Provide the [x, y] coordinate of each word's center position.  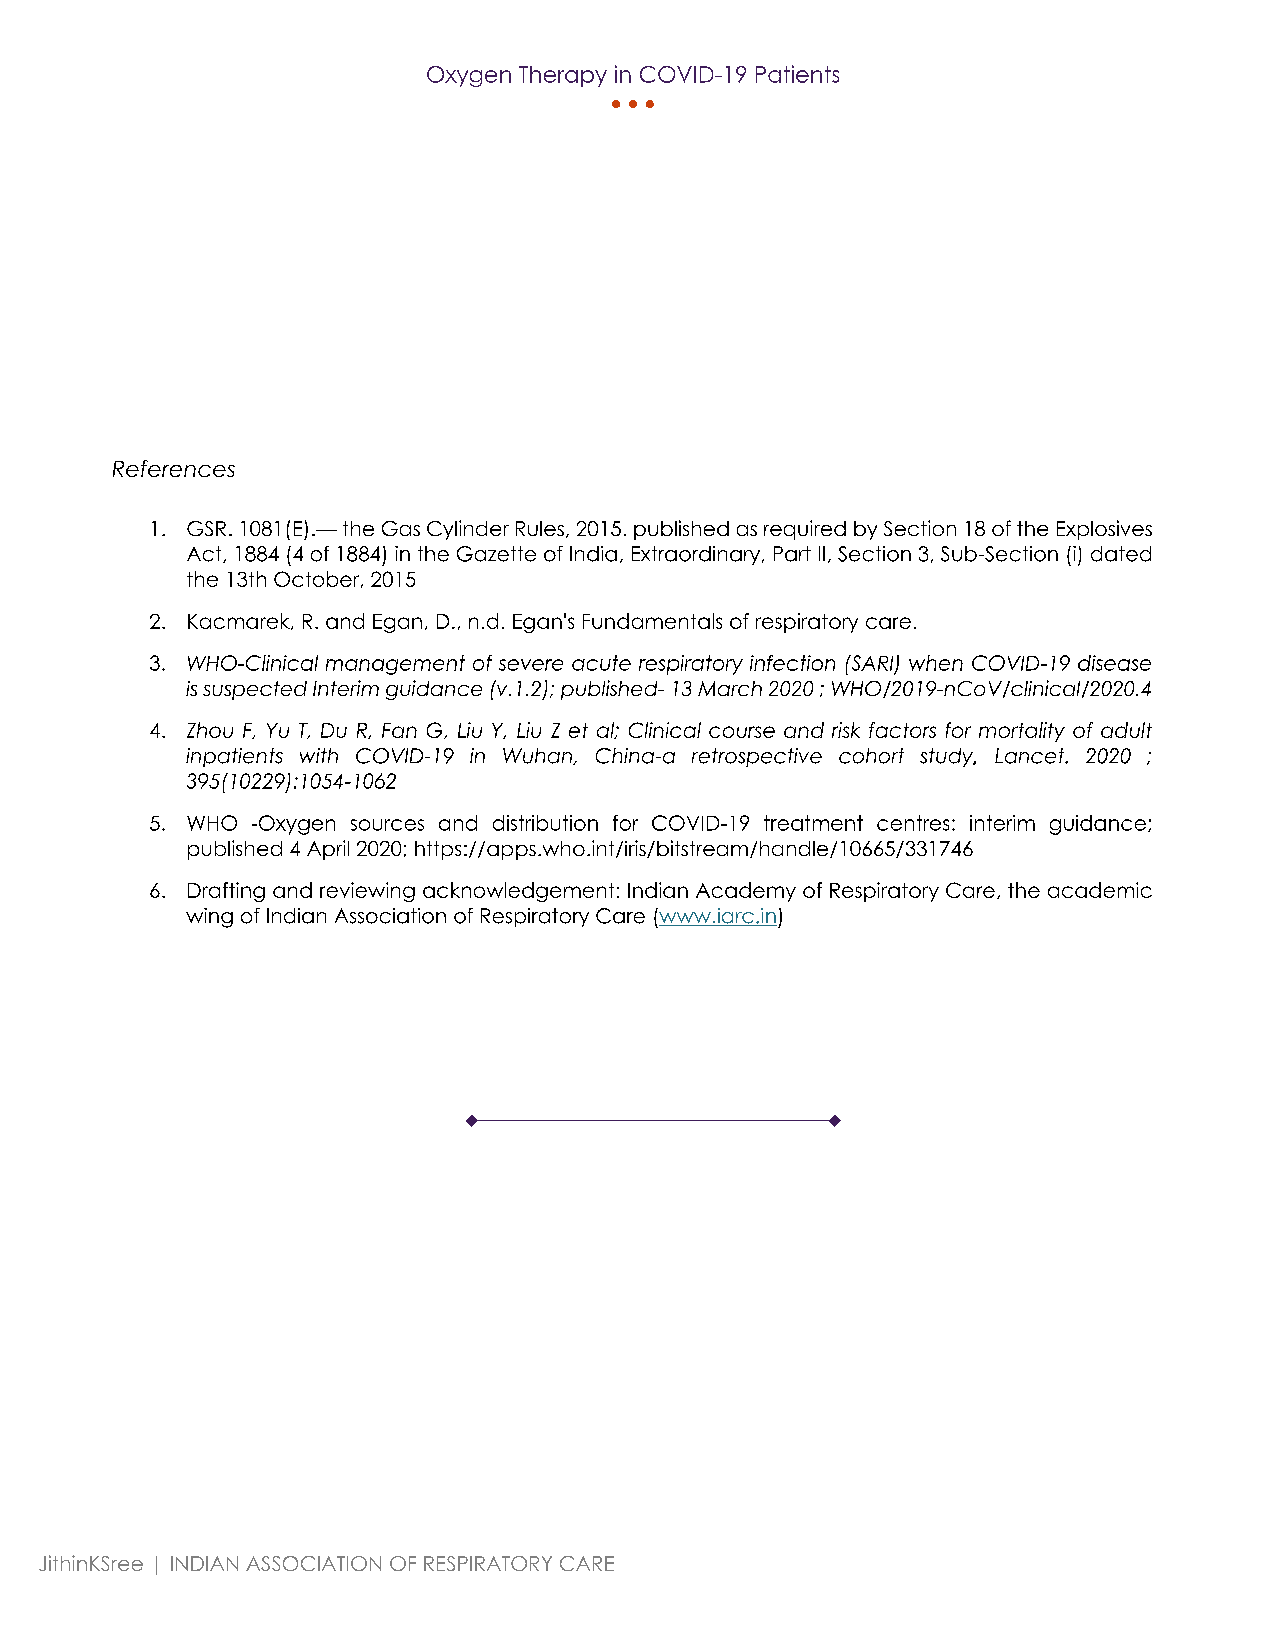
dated [1121, 554]
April [328, 850]
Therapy [563, 76]
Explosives [1104, 530]
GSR [206, 528]
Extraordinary [697, 555]
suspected [255, 690]
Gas [401, 528]
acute [601, 663]
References [174, 468]
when [936, 663]
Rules [540, 528]
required [805, 530]
